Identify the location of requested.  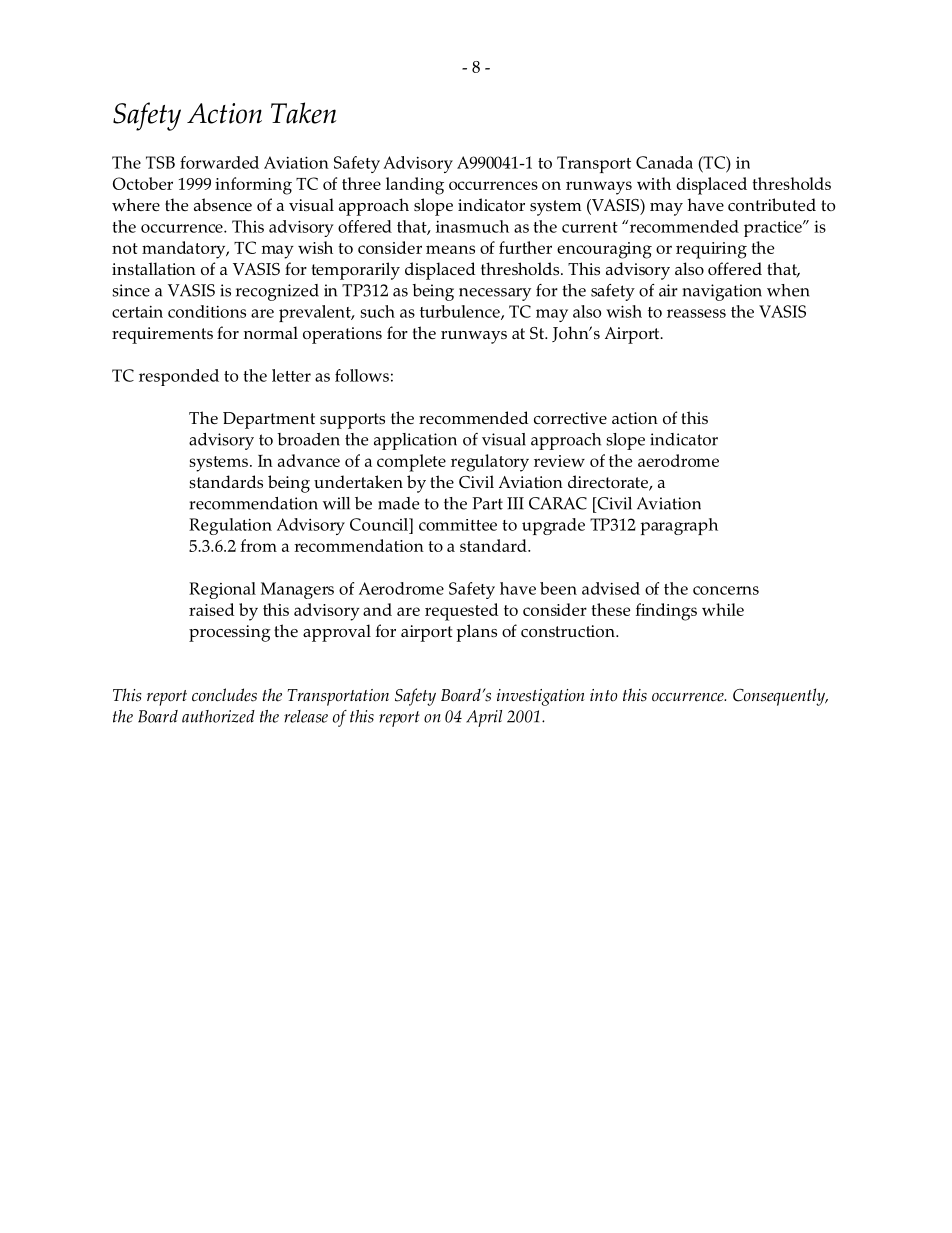
(462, 612).
